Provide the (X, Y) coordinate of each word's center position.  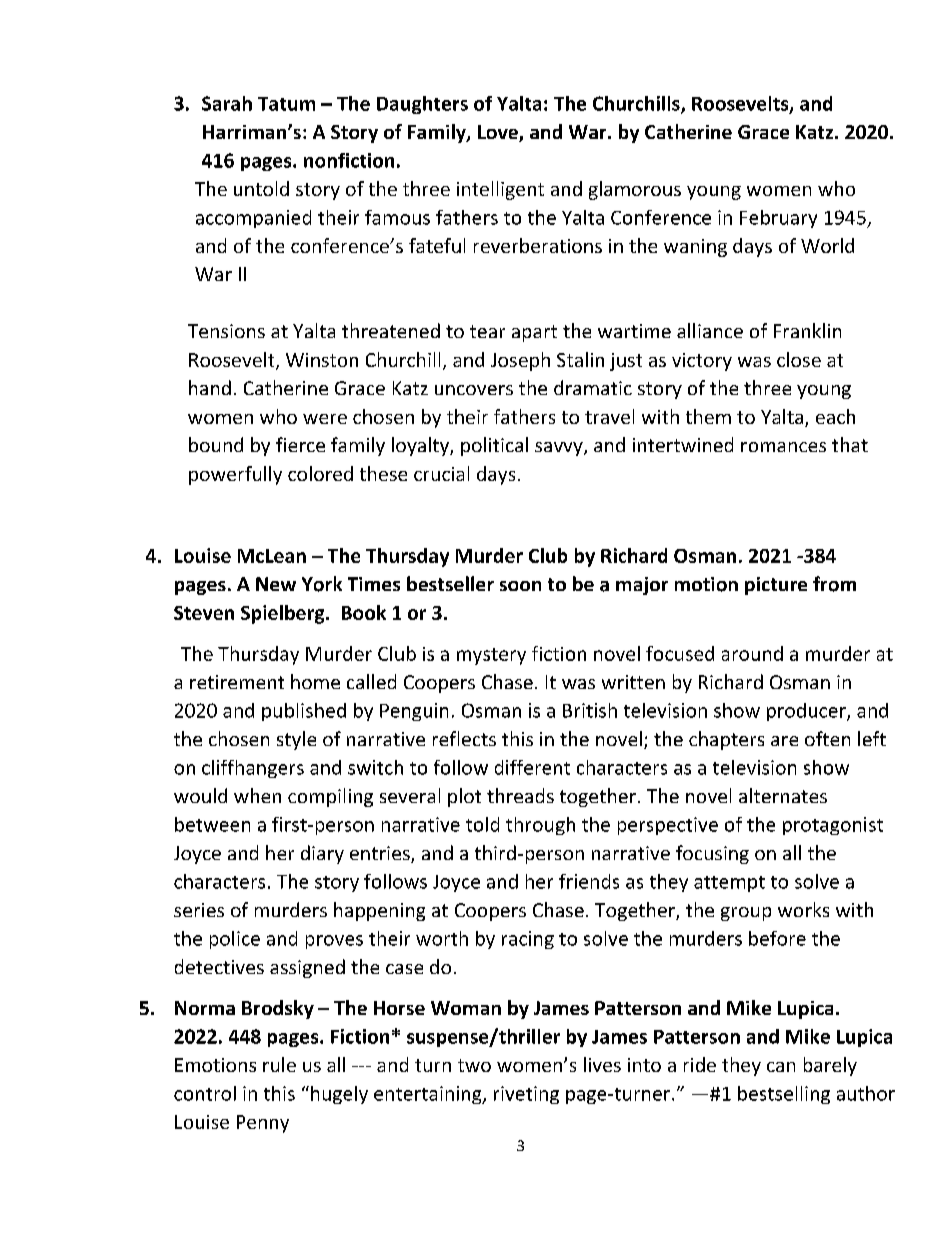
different (532, 767)
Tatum (286, 104)
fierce (300, 444)
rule (279, 1064)
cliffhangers (253, 769)
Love (499, 133)
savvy (560, 449)
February (778, 219)
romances (783, 447)
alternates (783, 795)
